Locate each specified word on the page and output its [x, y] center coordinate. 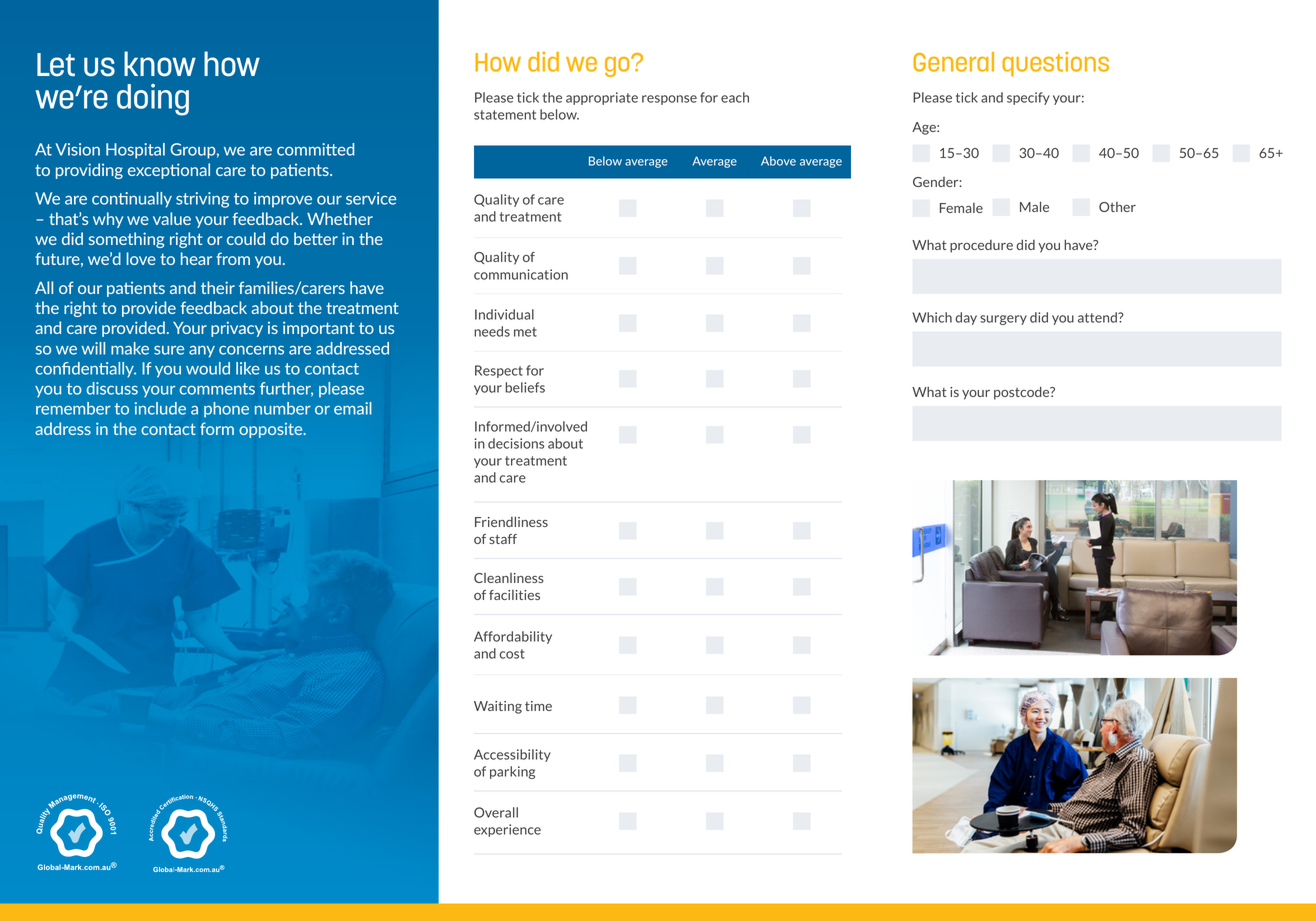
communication [521, 274]
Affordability [513, 637]
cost [512, 654]
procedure [981, 246]
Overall [496, 812]
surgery [1003, 320]
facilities [514, 595]
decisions [516, 443]
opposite [272, 430]
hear [196, 258]
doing [153, 100]
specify [1028, 98]
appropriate [602, 98]
